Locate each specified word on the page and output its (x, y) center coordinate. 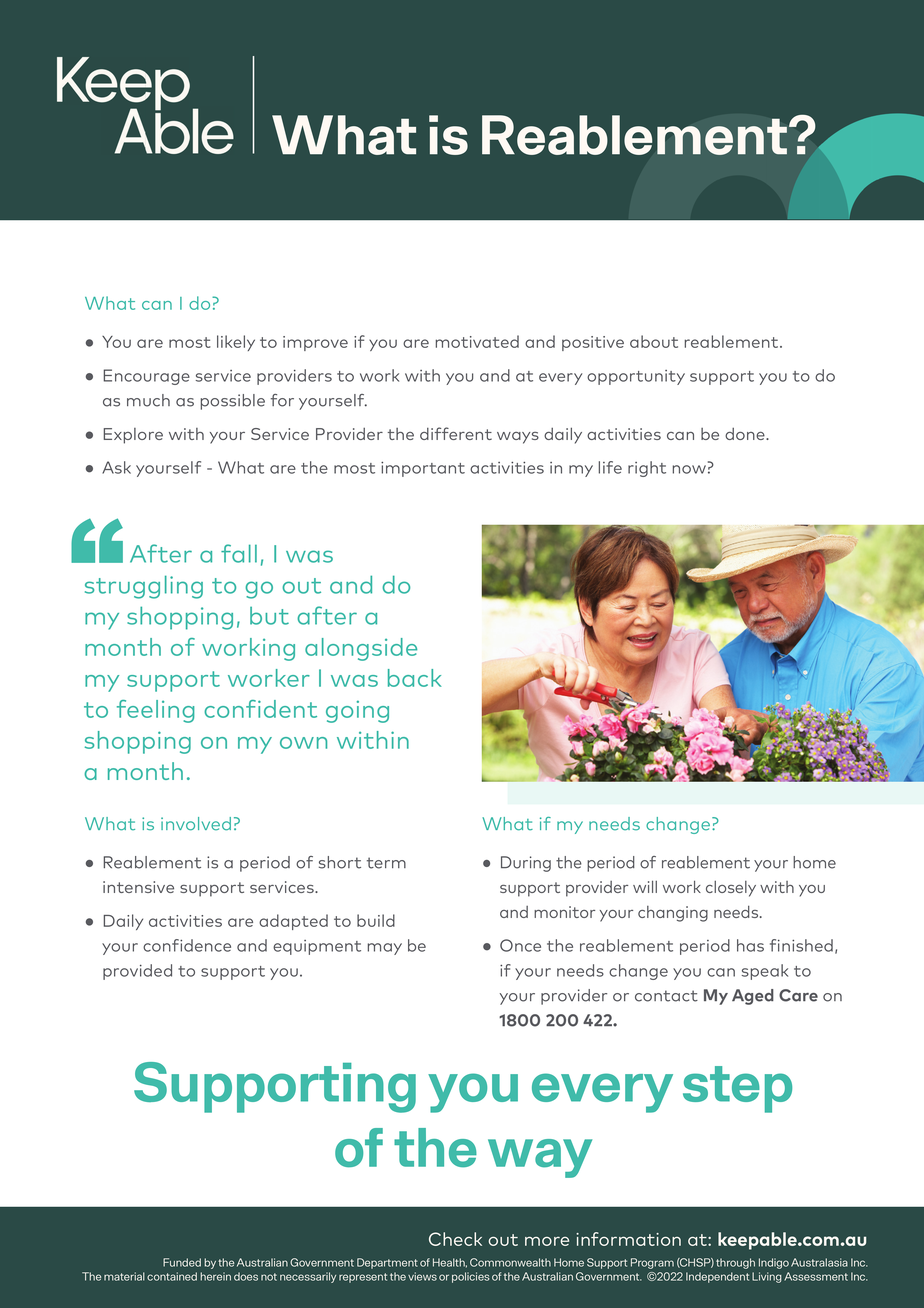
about (654, 341)
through (735, 1263)
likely (236, 343)
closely (731, 889)
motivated (477, 341)
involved (196, 824)
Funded (182, 1262)
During (526, 864)
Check (455, 1239)
